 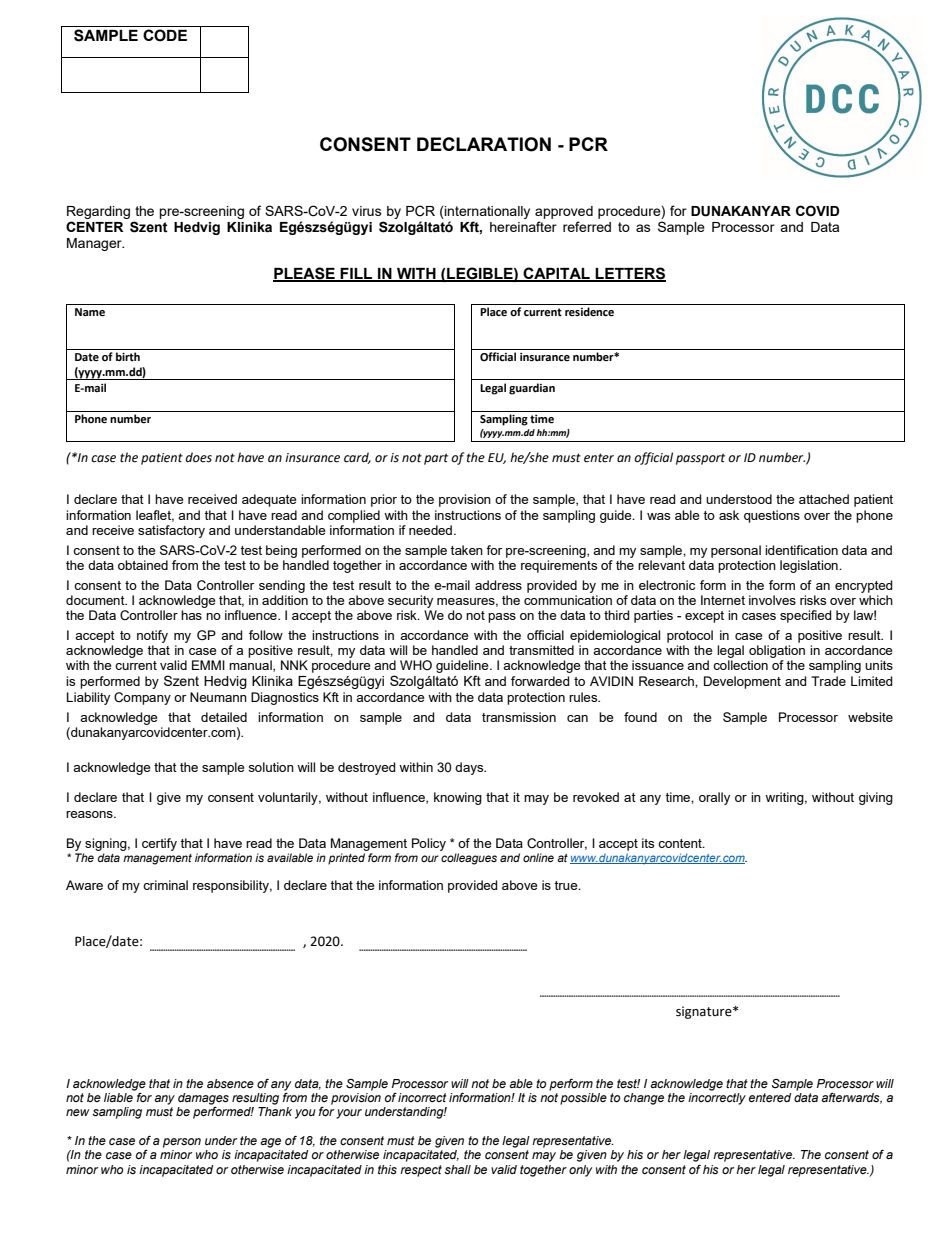 I want to click on has, so click(x=191, y=615).
